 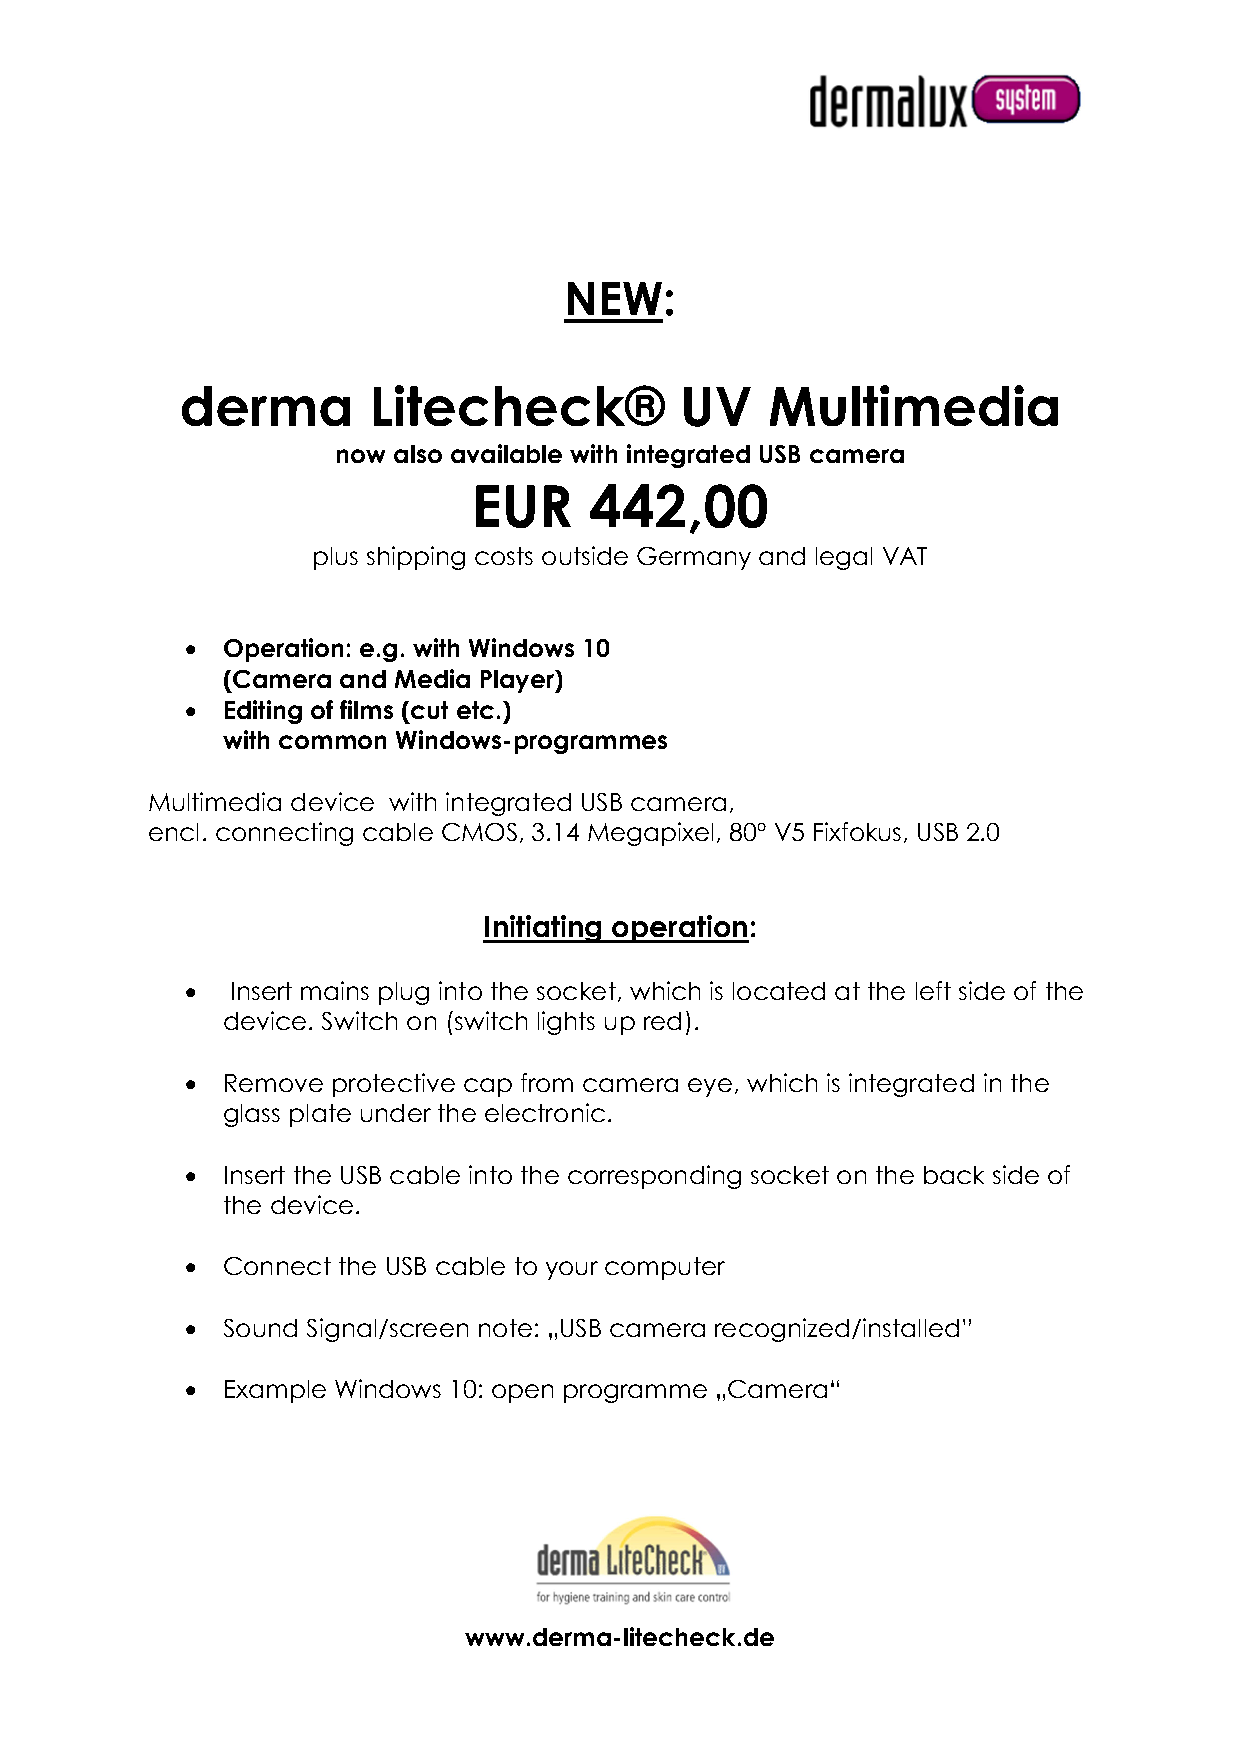 What do you see at coordinates (933, 990) in the page?
I see `left` at bounding box center [933, 990].
